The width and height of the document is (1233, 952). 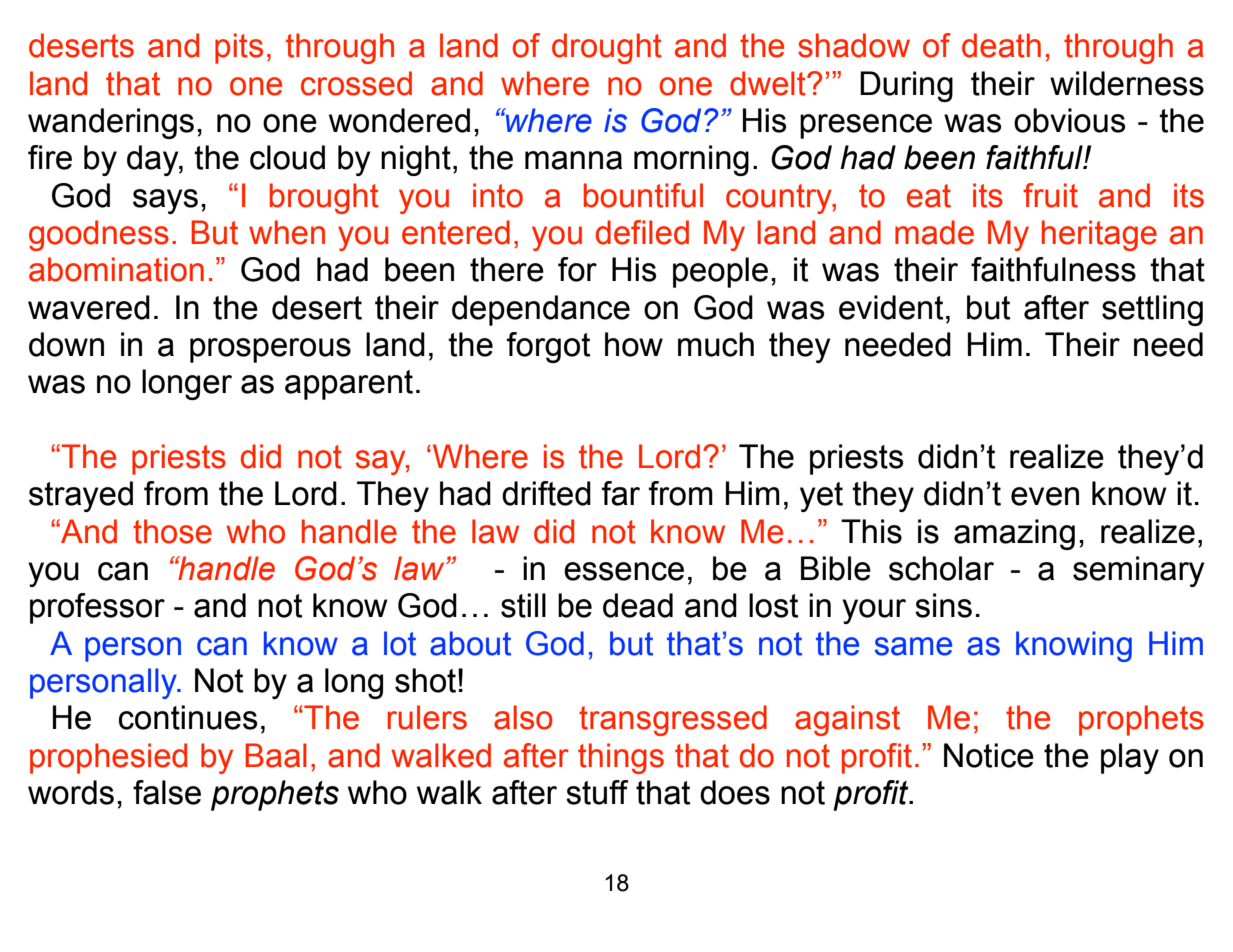 I want to click on apparent, so click(x=349, y=385).
